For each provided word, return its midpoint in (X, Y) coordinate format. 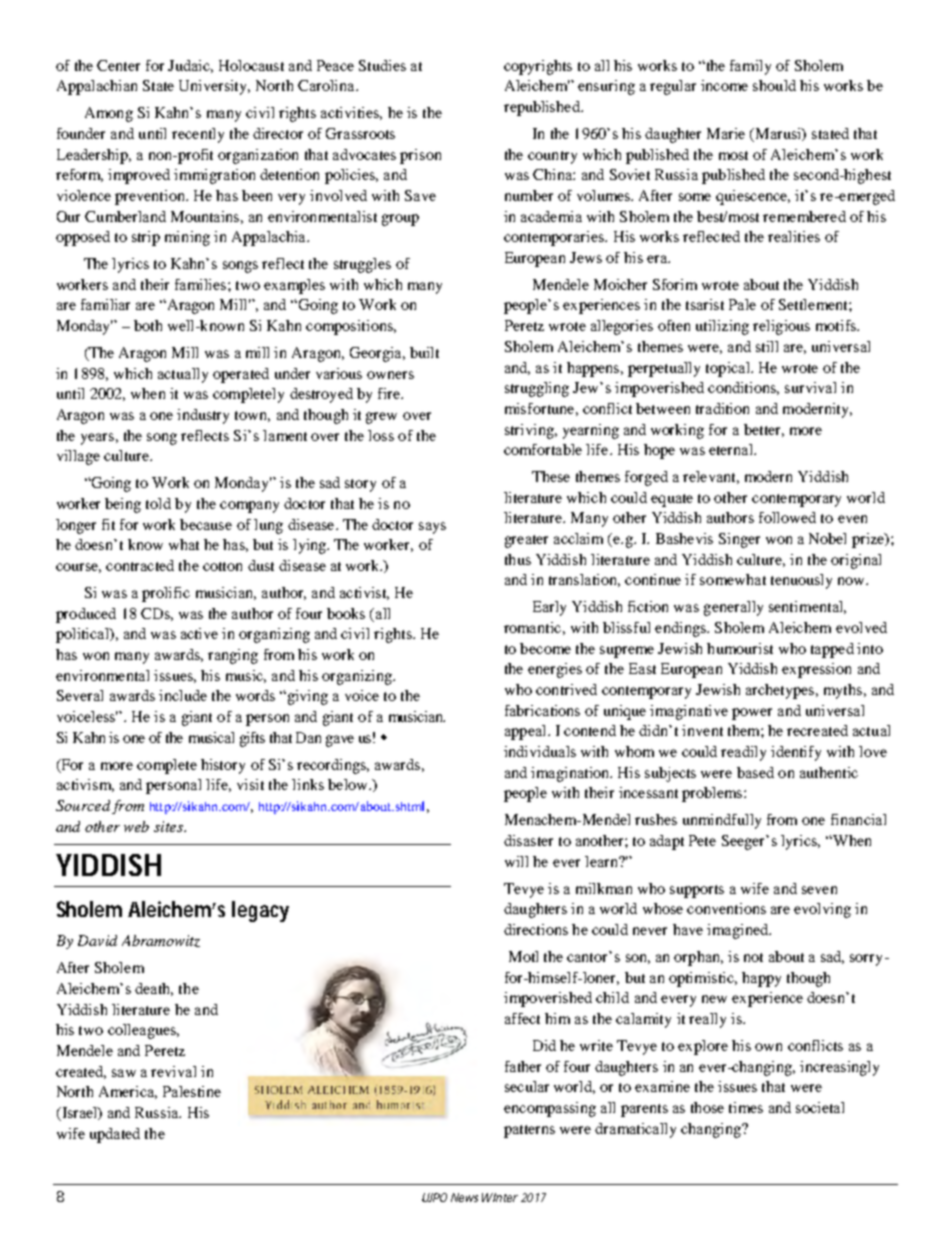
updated (115, 1135)
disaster (528, 840)
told (158, 503)
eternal (732, 449)
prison (420, 156)
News (464, 1197)
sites (169, 826)
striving (530, 431)
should (774, 85)
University (214, 87)
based (755, 772)
